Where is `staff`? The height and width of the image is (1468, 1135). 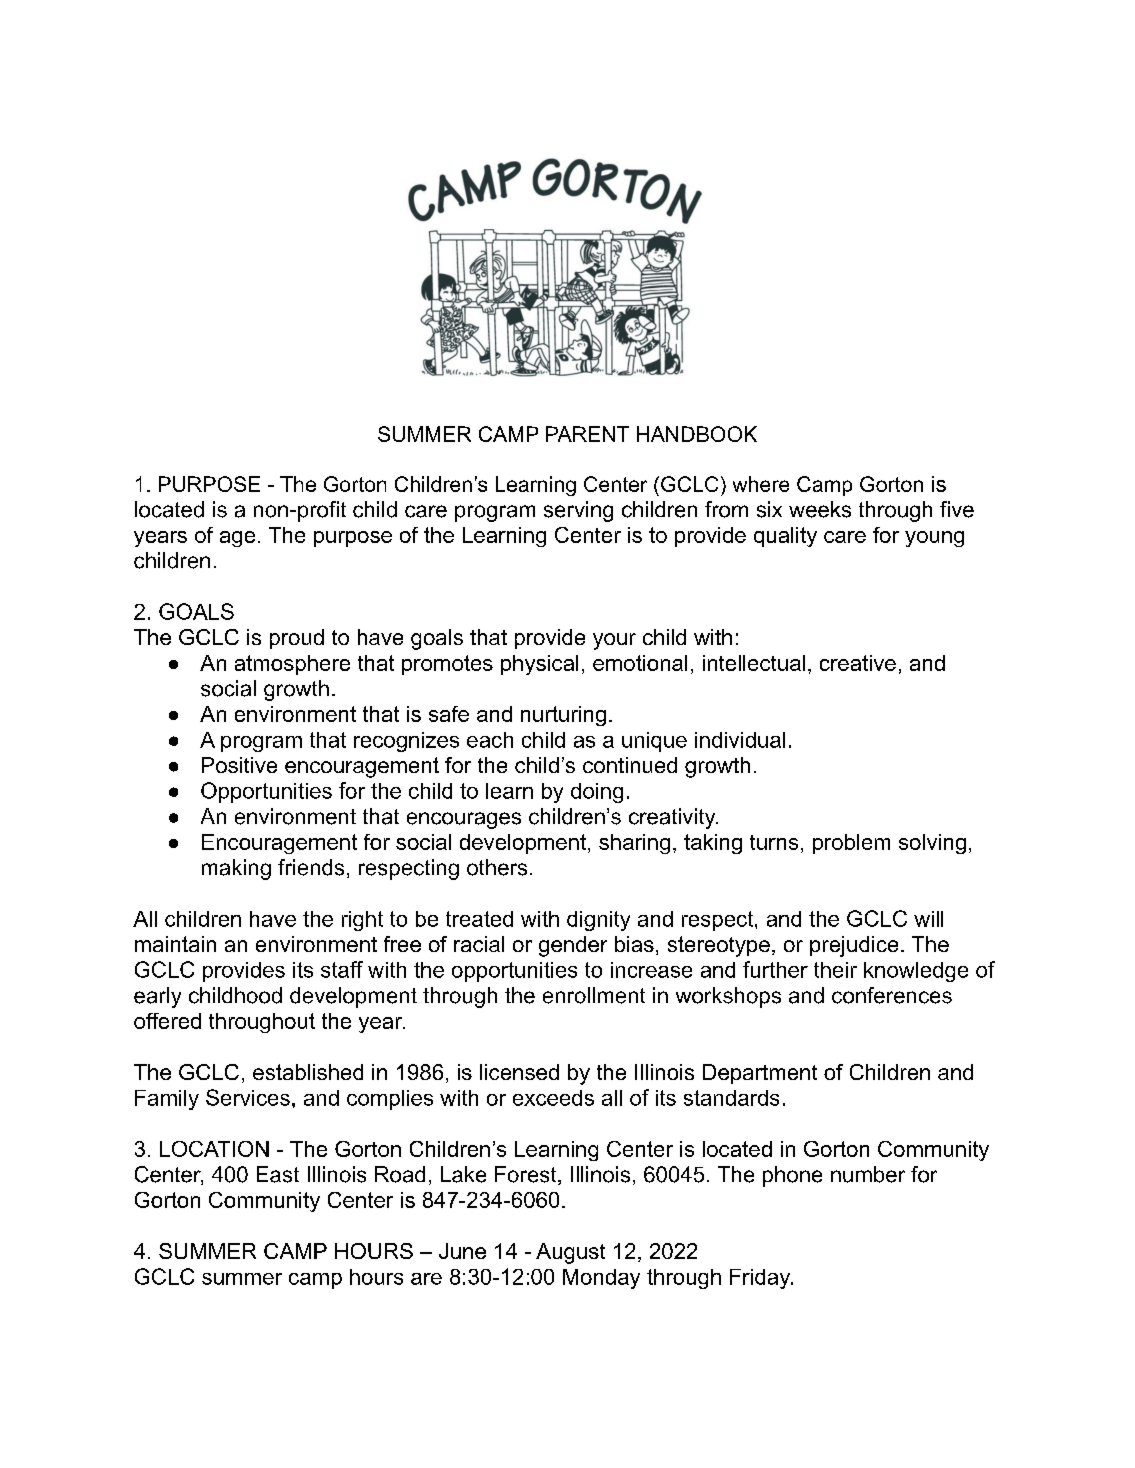
staff is located at coordinates (342, 969).
